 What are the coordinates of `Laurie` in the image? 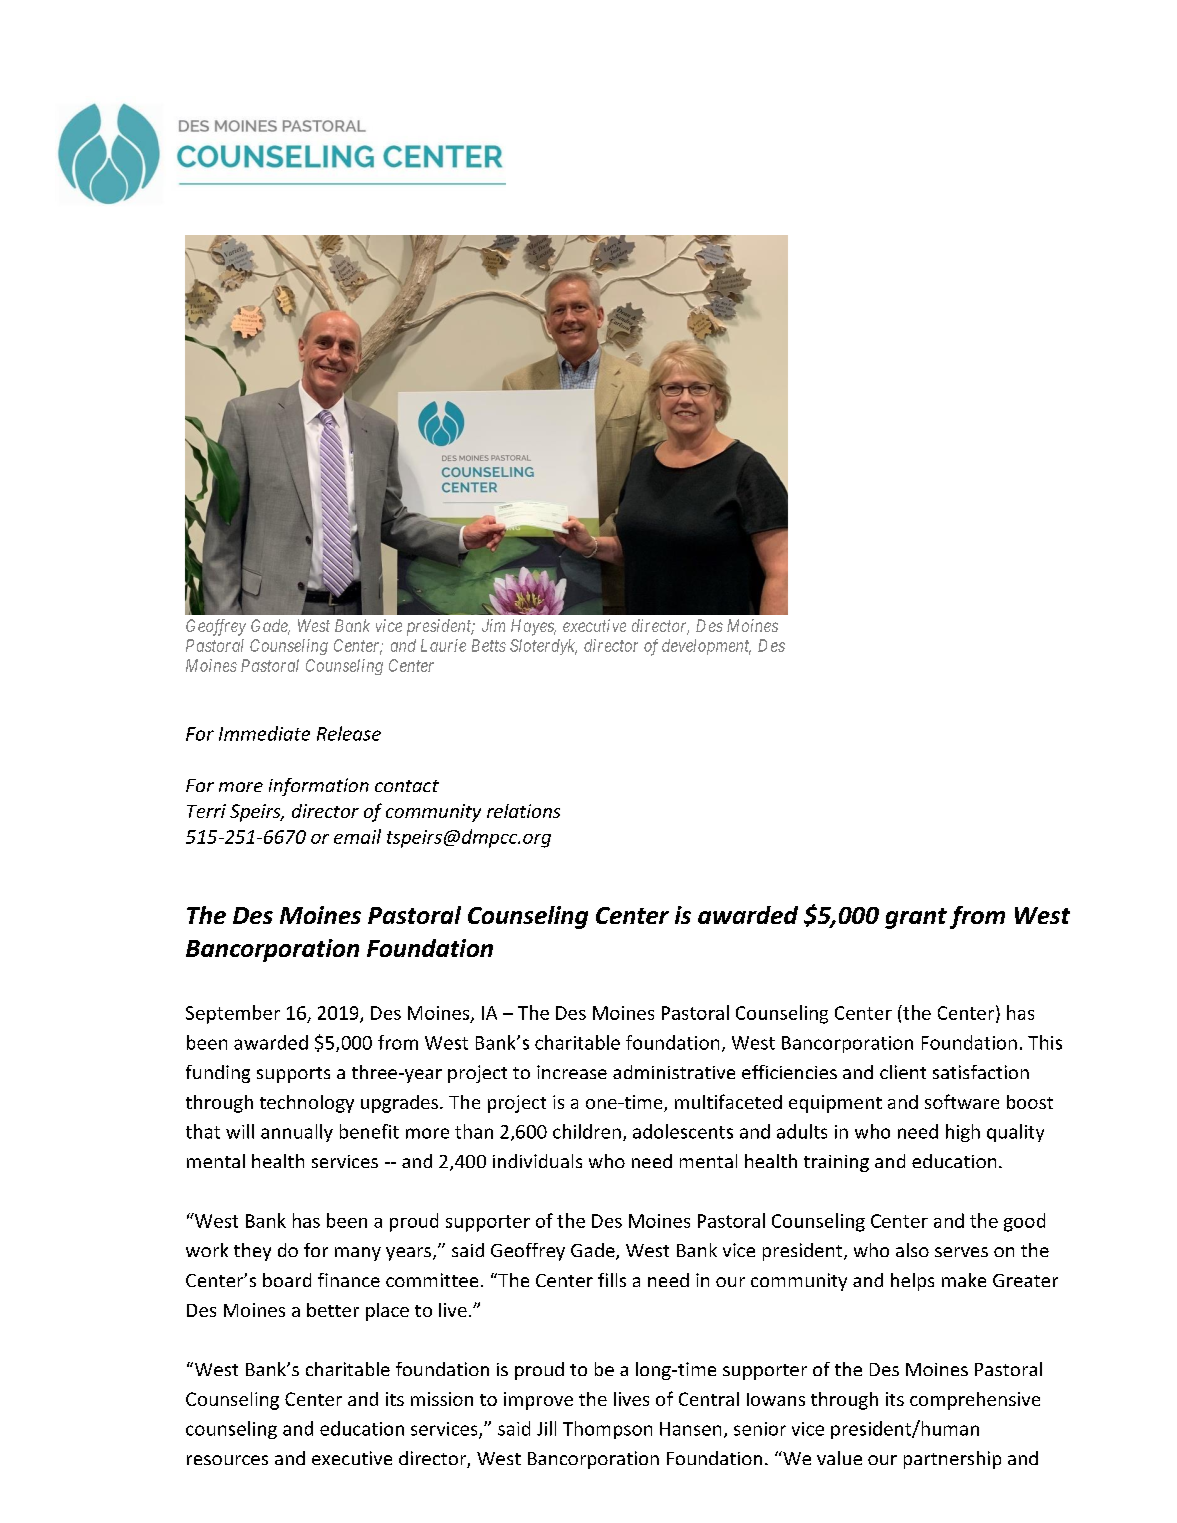 It's located at (443, 645).
